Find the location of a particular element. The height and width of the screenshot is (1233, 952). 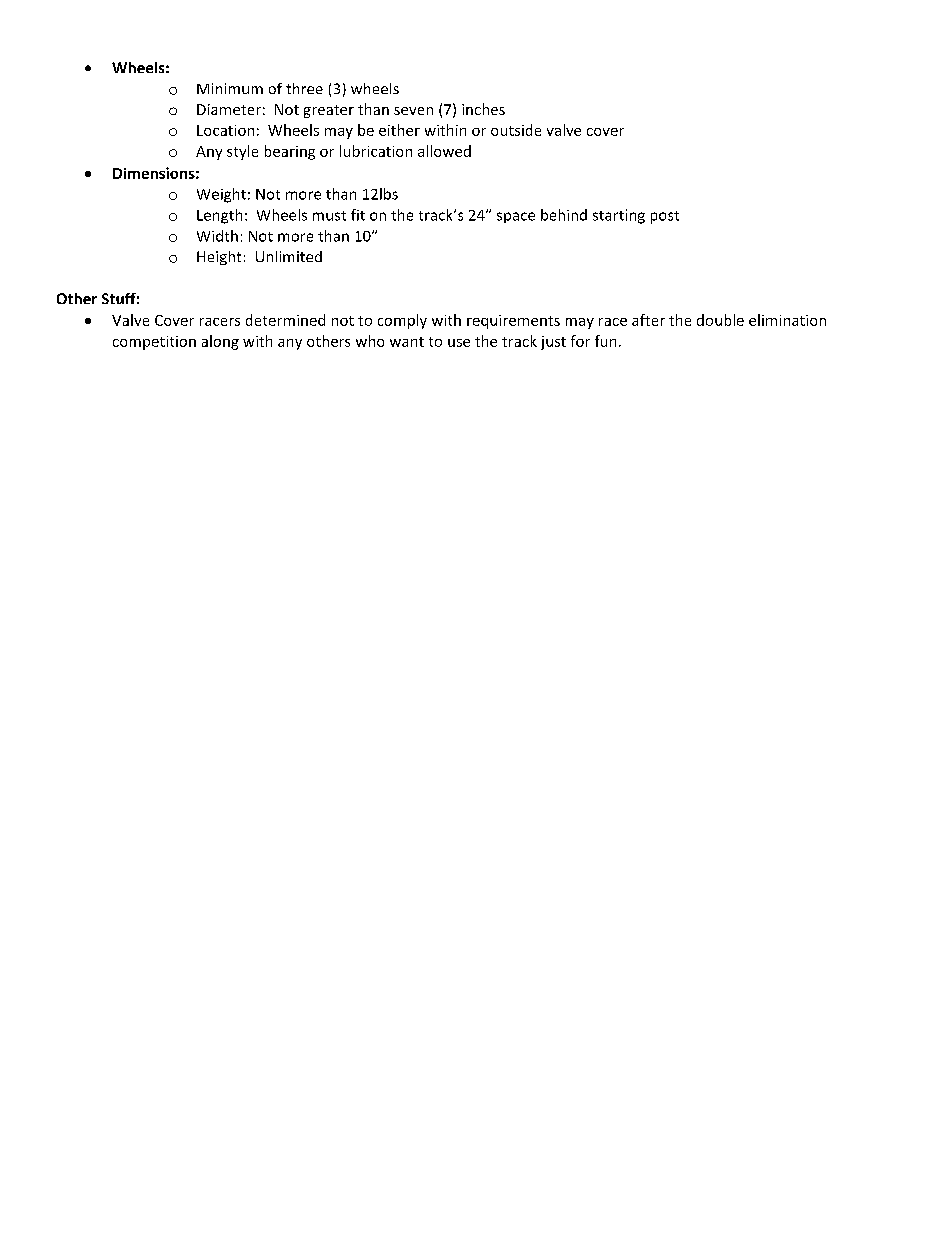

post is located at coordinates (665, 217).
